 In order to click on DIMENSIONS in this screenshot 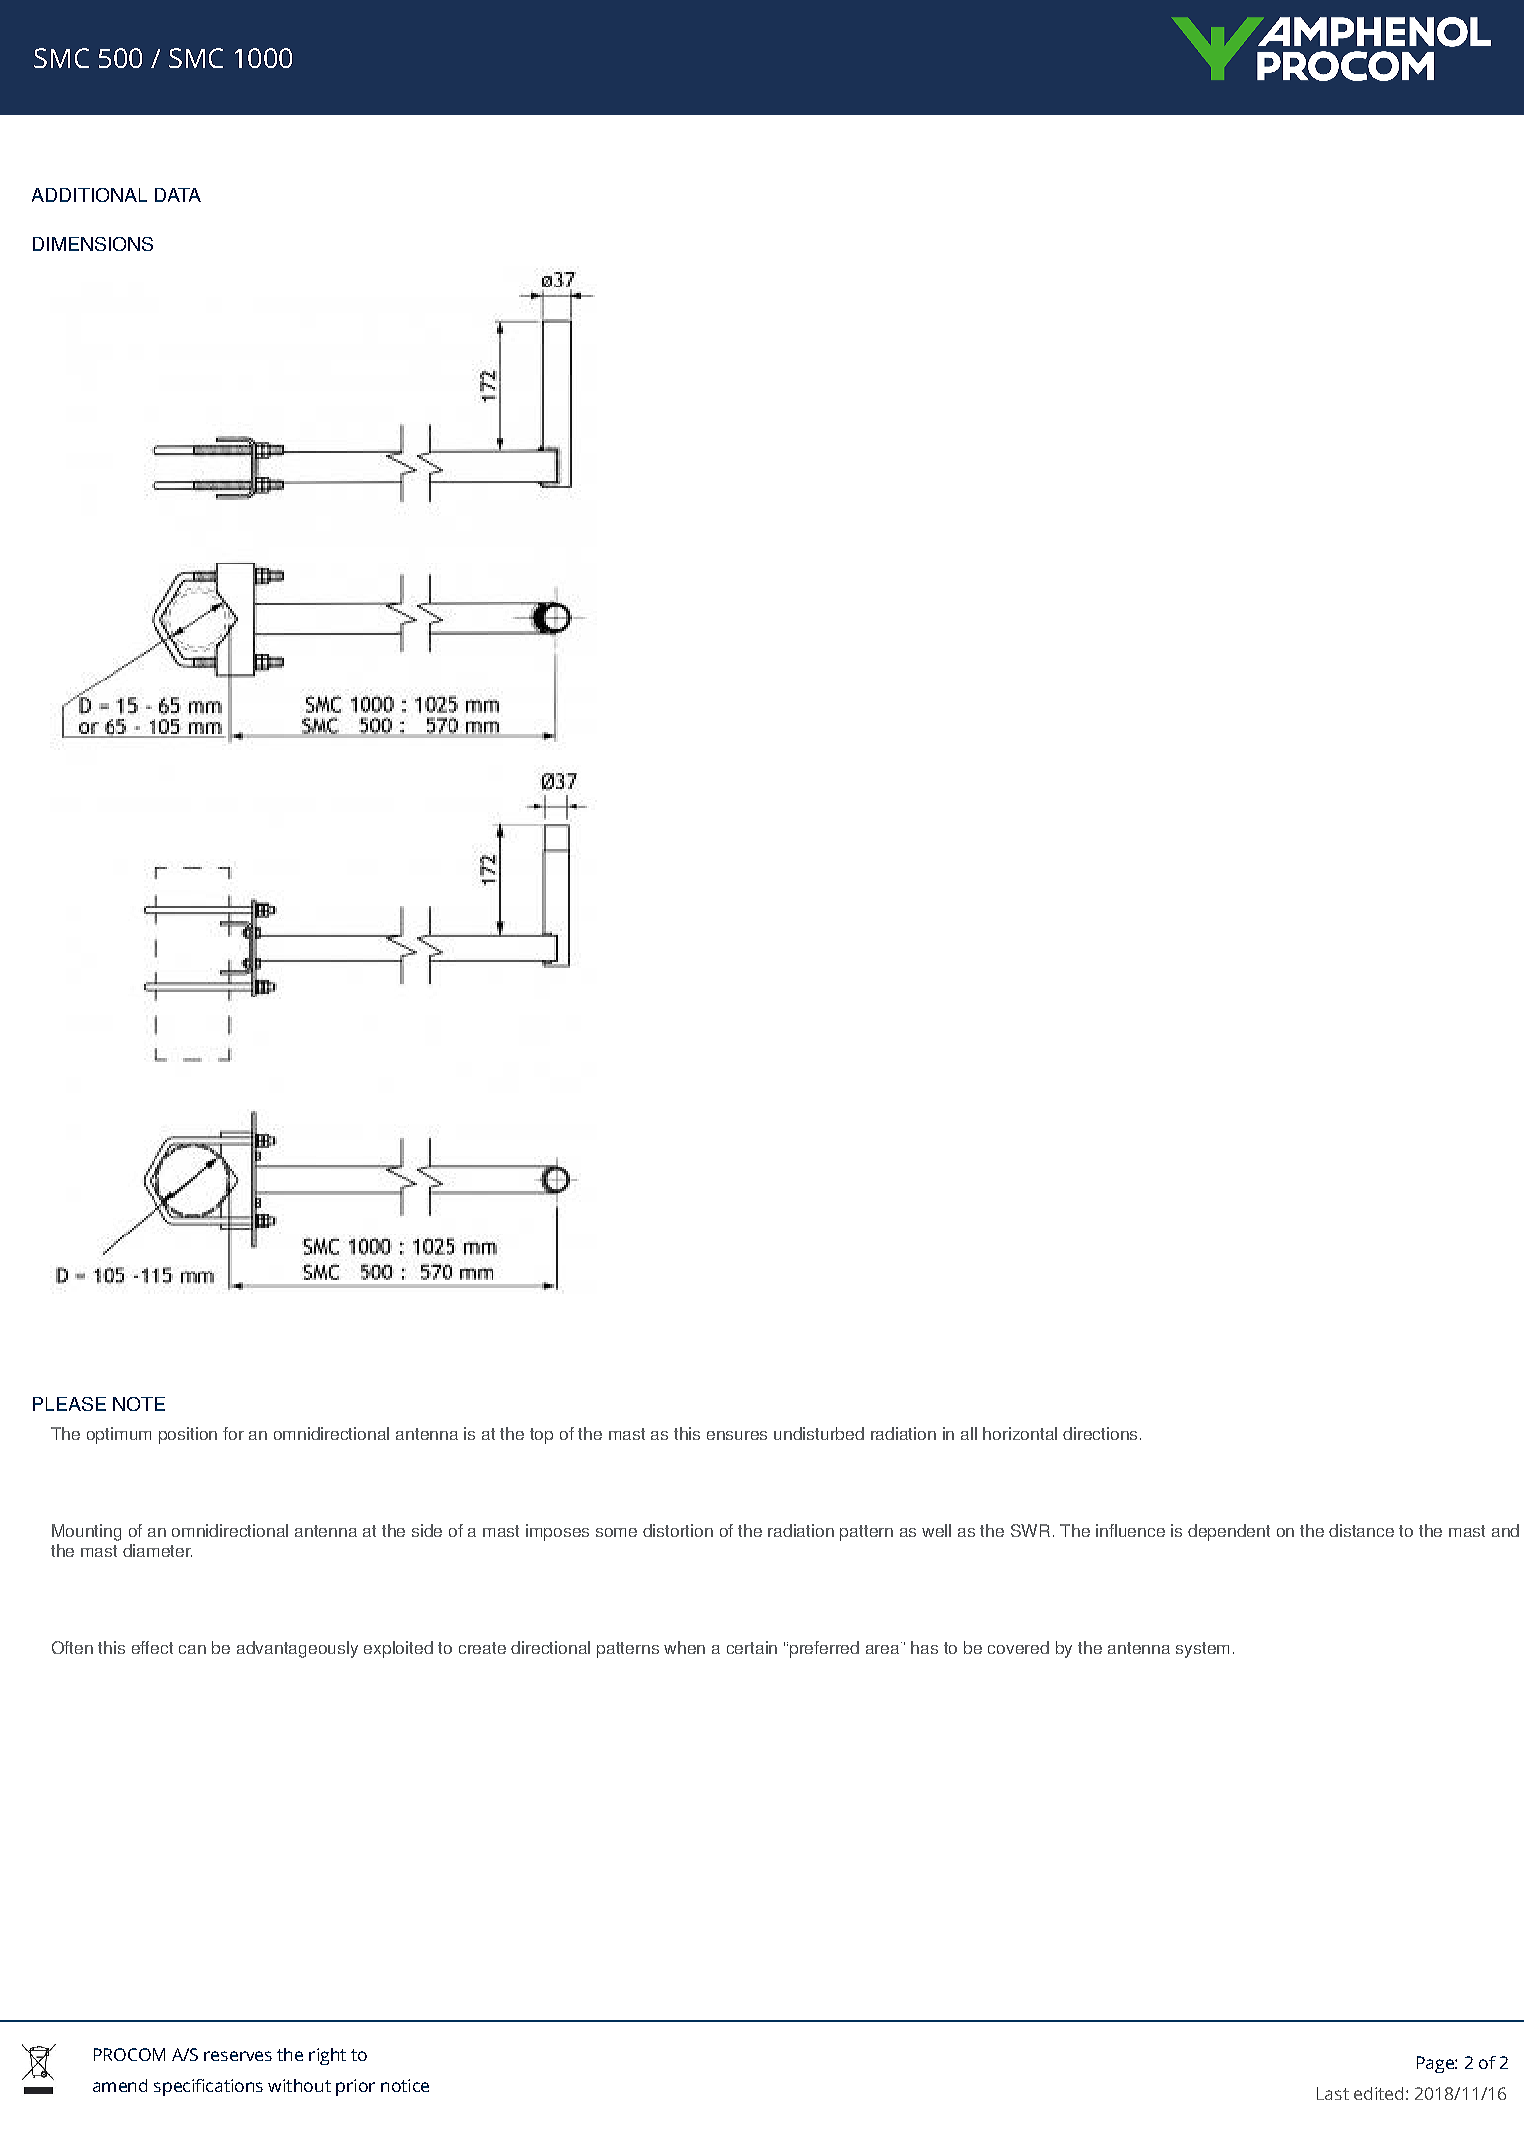, I will do `click(93, 244)`.
